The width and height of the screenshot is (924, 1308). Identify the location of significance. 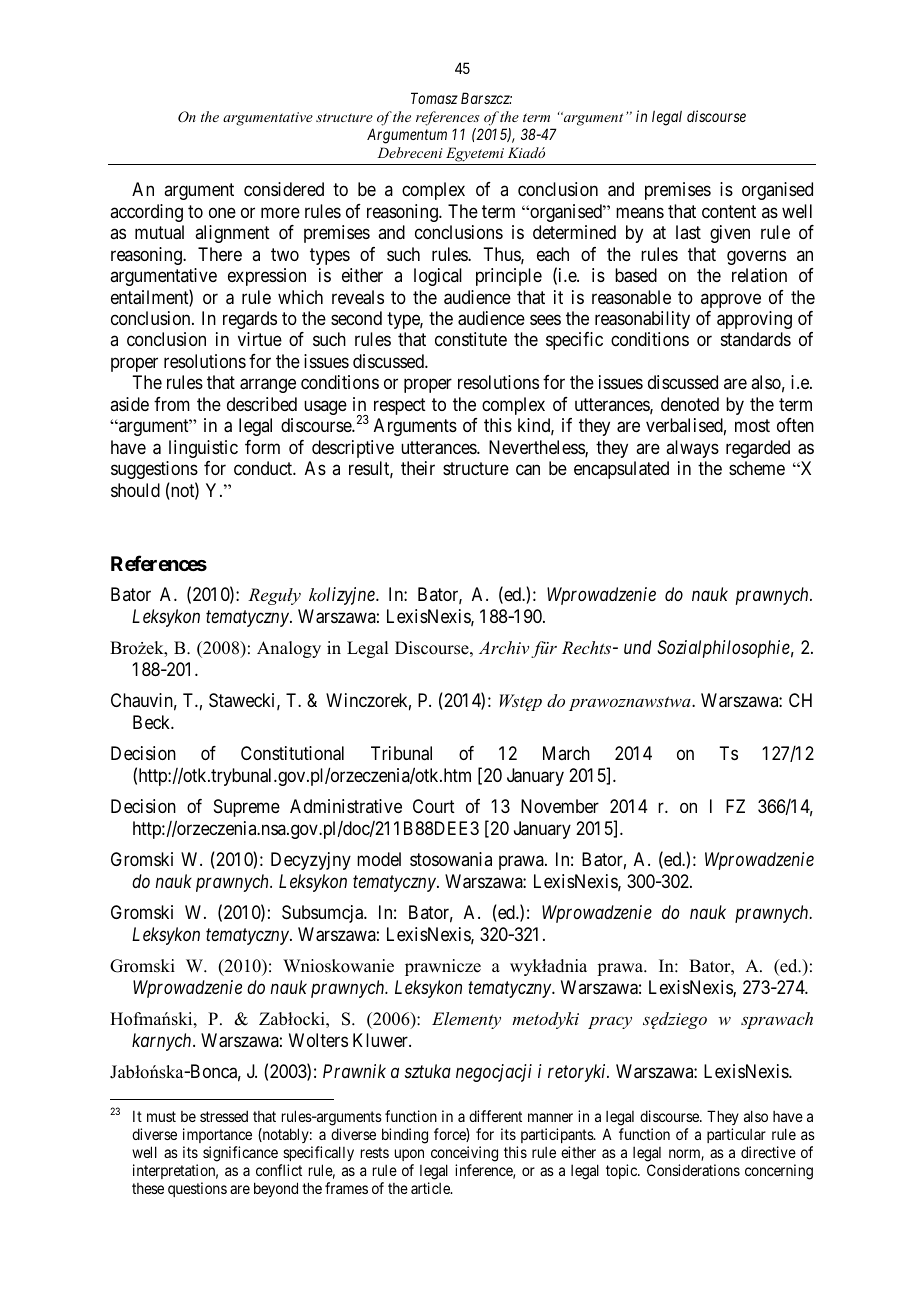
(240, 1154).
